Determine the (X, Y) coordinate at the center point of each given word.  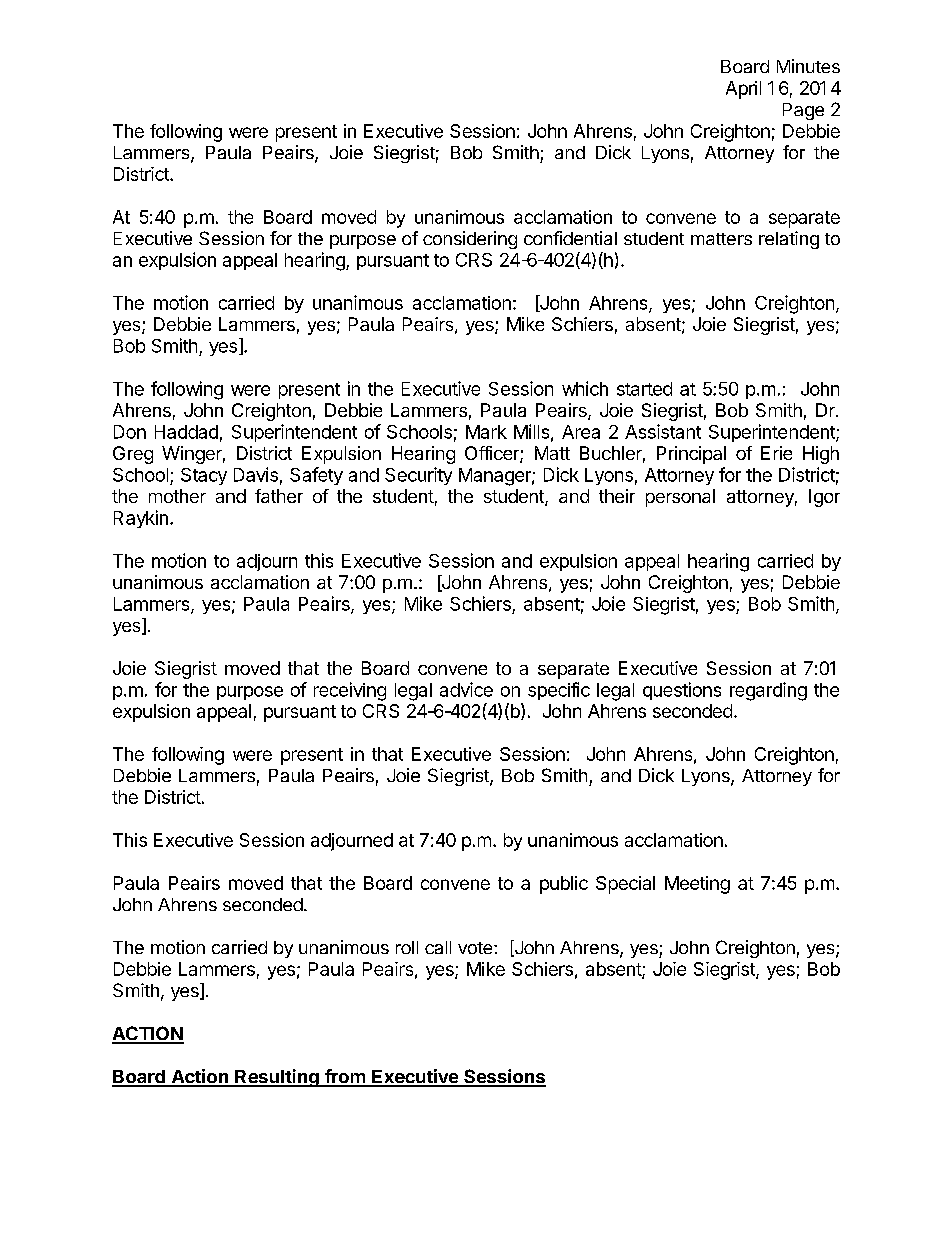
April (743, 90)
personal (680, 498)
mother (177, 496)
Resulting (277, 1078)
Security (418, 476)
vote (476, 948)
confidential (570, 238)
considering (470, 240)
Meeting (697, 885)
